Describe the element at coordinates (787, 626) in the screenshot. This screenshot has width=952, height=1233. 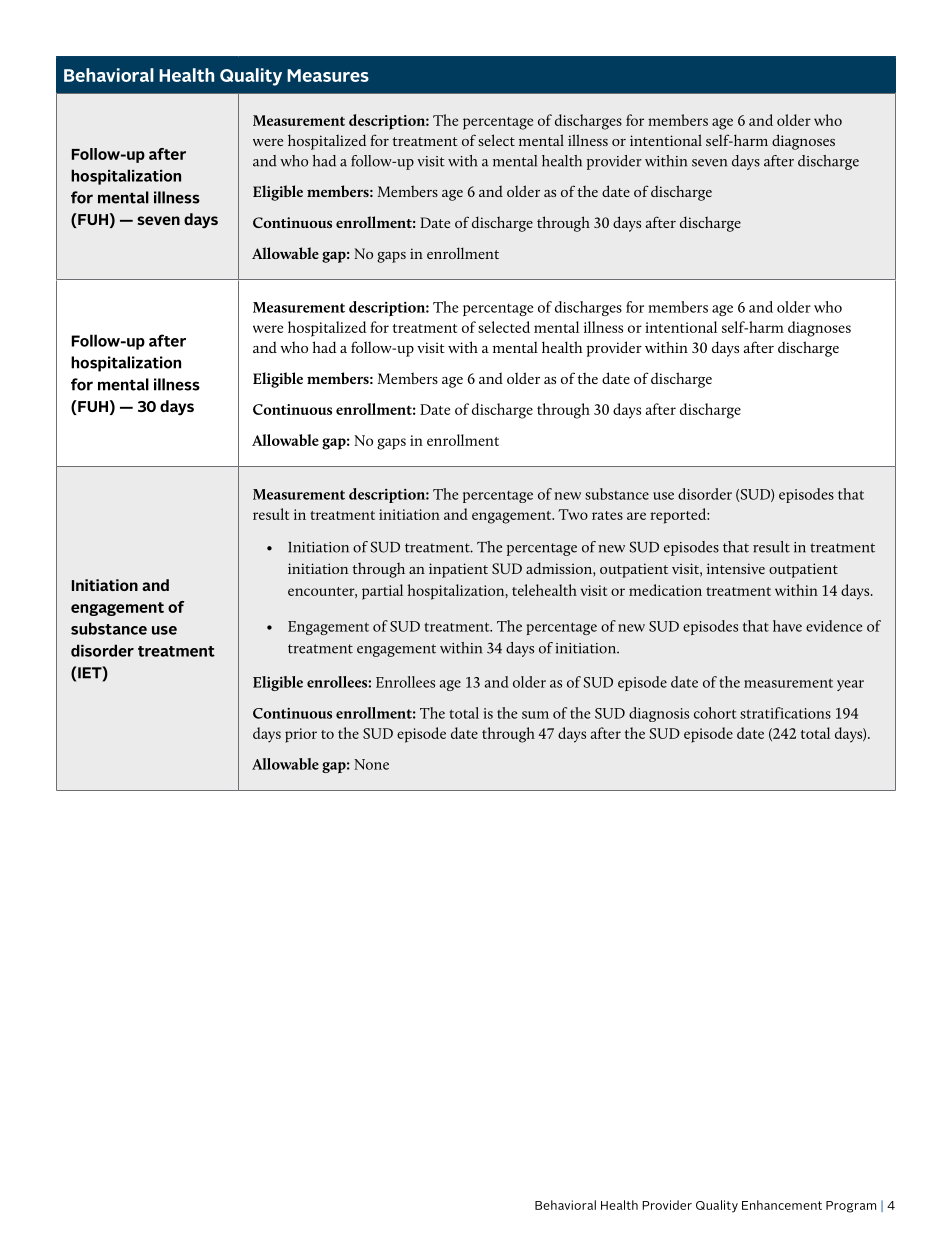
I see `have` at that location.
